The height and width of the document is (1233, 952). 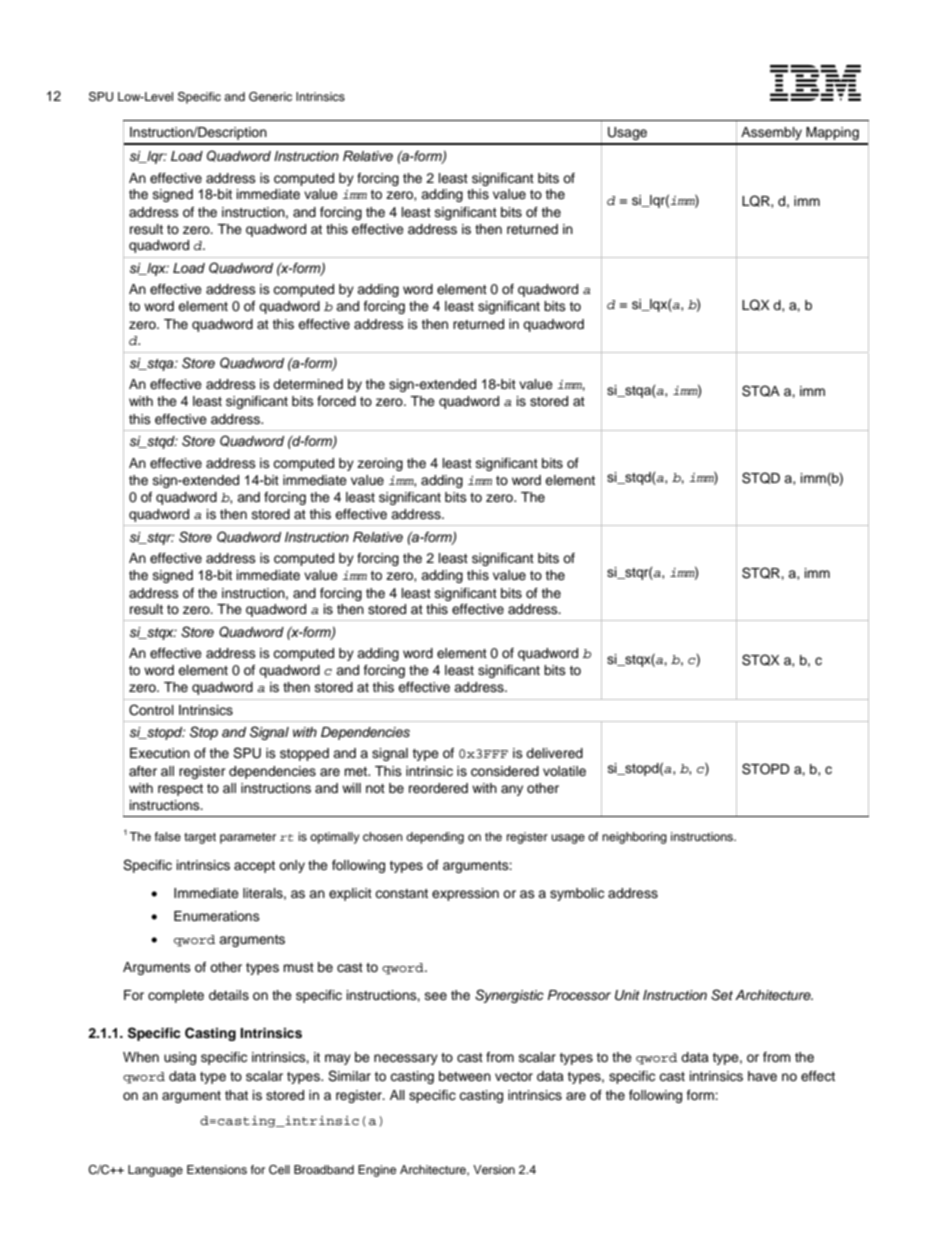 I want to click on Mapping, so click(x=832, y=133).
